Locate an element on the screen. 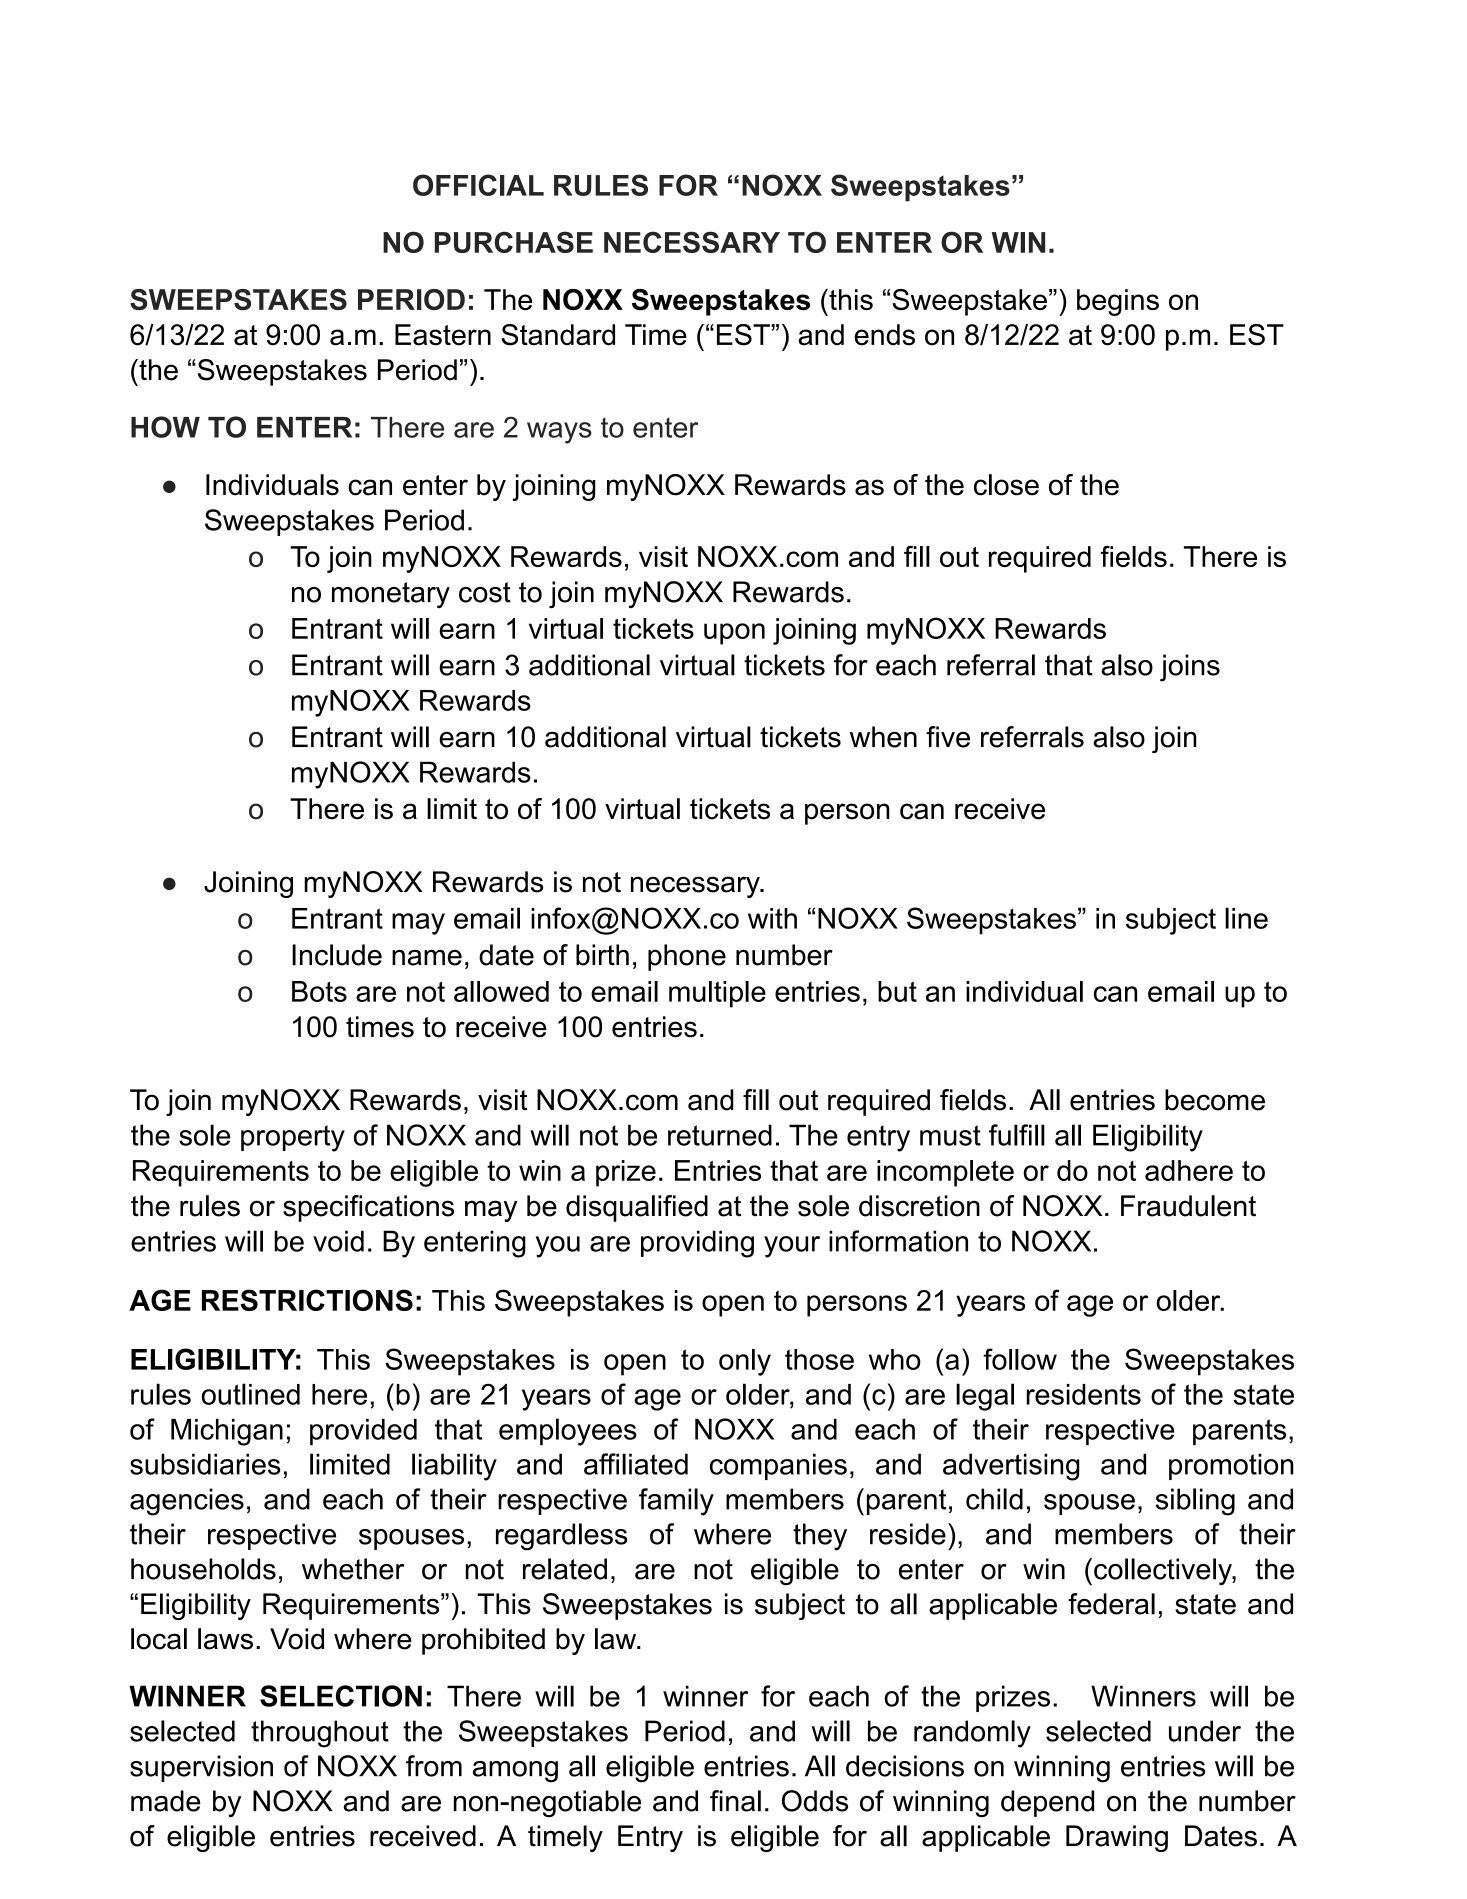  final is located at coordinates (735, 1801).
